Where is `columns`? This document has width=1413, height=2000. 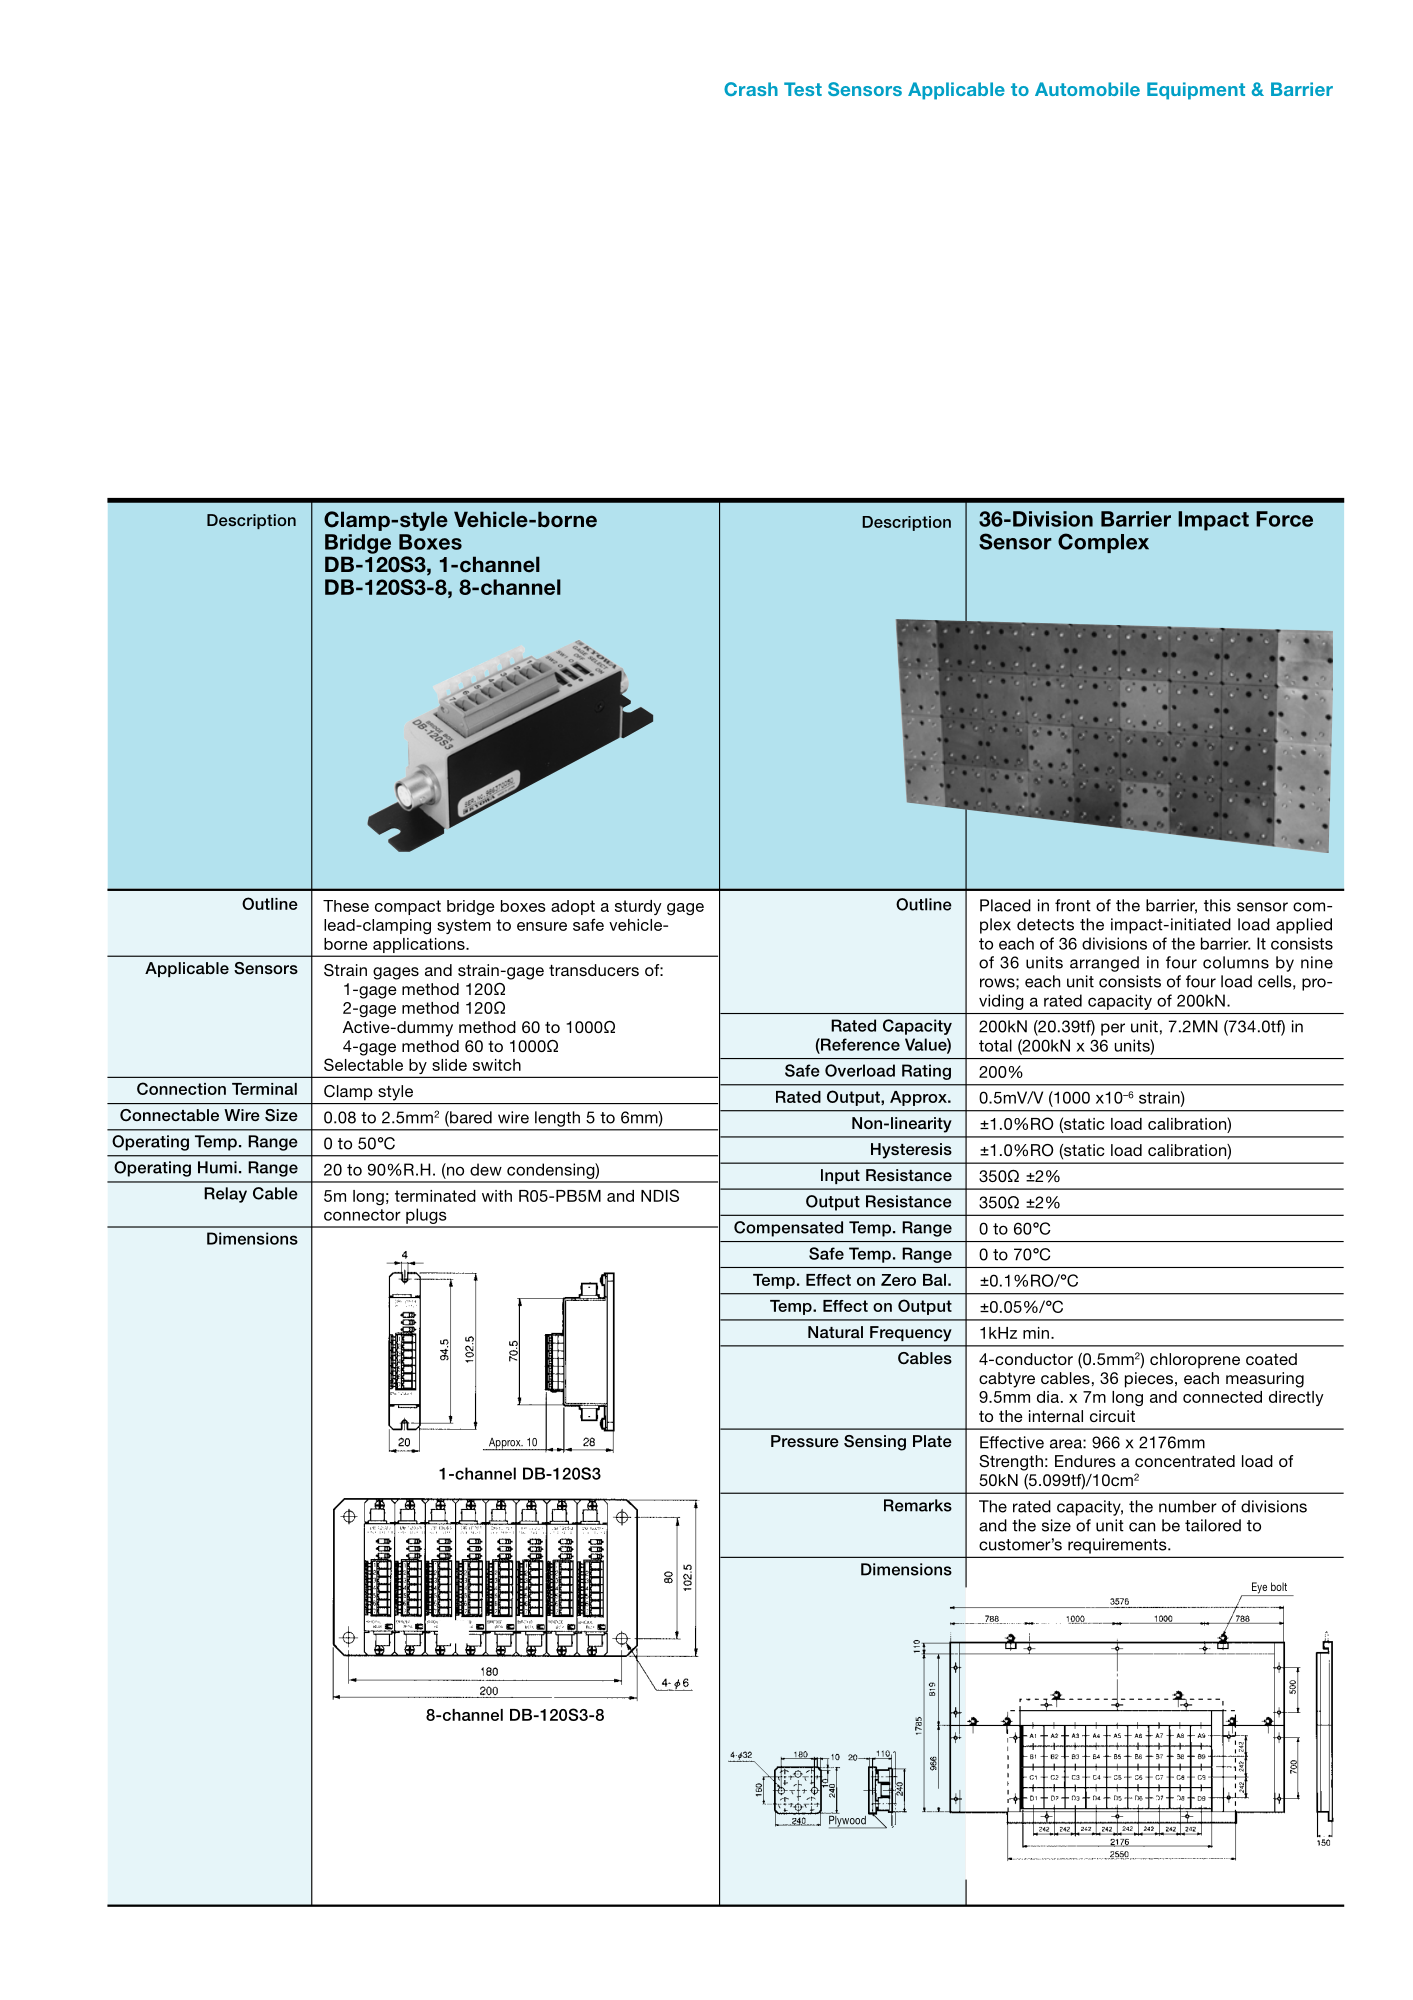
columns is located at coordinates (1236, 962).
